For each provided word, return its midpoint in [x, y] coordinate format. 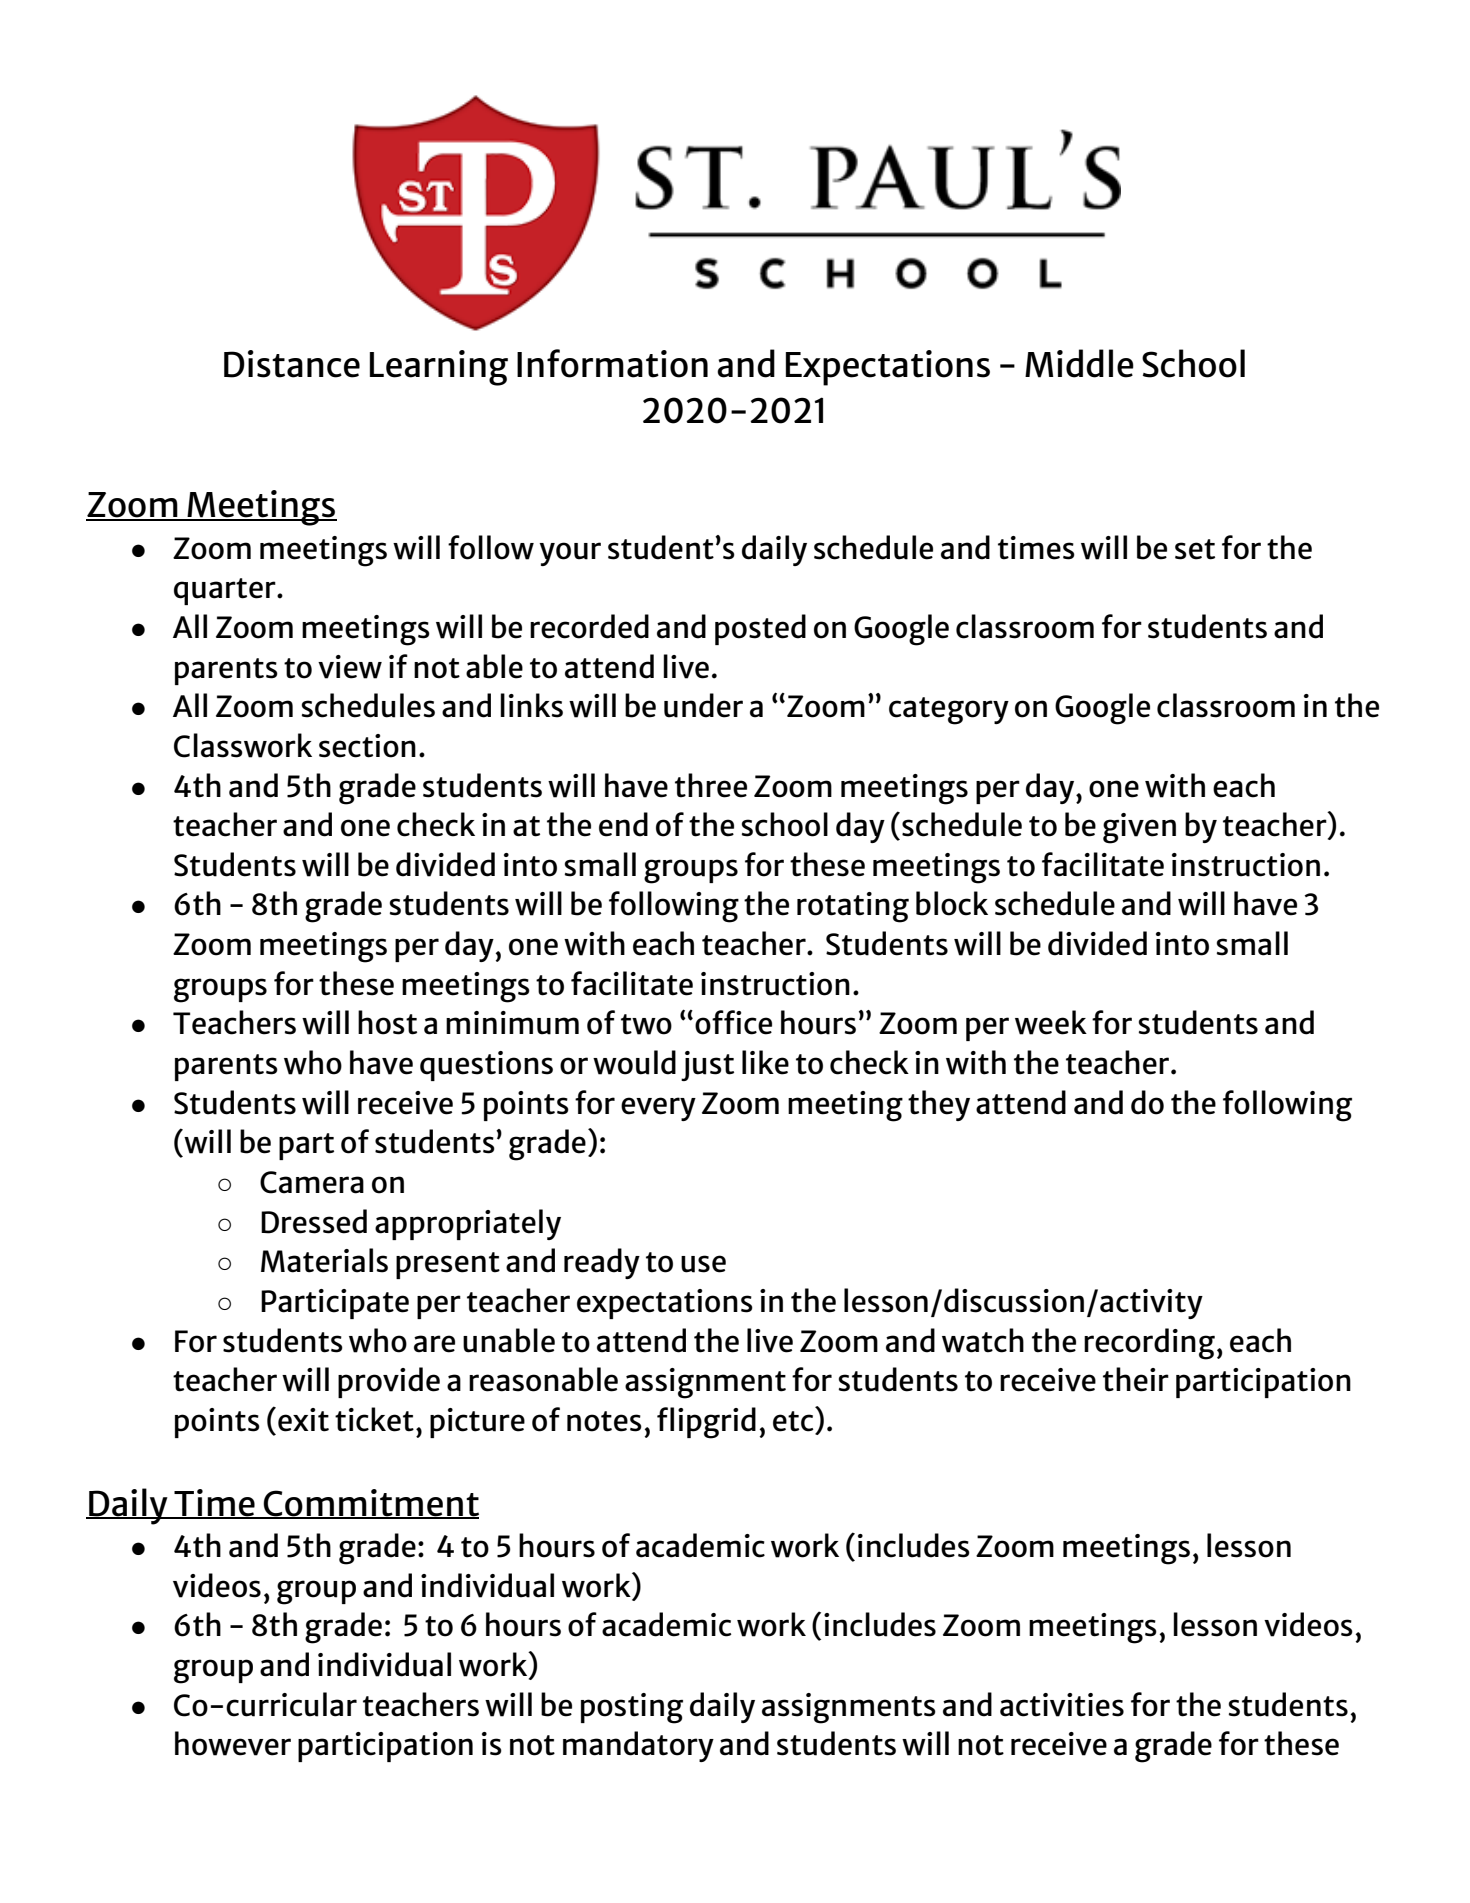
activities [1062, 1705]
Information [612, 363]
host [387, 1022]
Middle [1079, 363]
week [1051, 1022]
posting [632, 1708]
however [233, 1743]
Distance [292, 364]
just [707, 1066]
